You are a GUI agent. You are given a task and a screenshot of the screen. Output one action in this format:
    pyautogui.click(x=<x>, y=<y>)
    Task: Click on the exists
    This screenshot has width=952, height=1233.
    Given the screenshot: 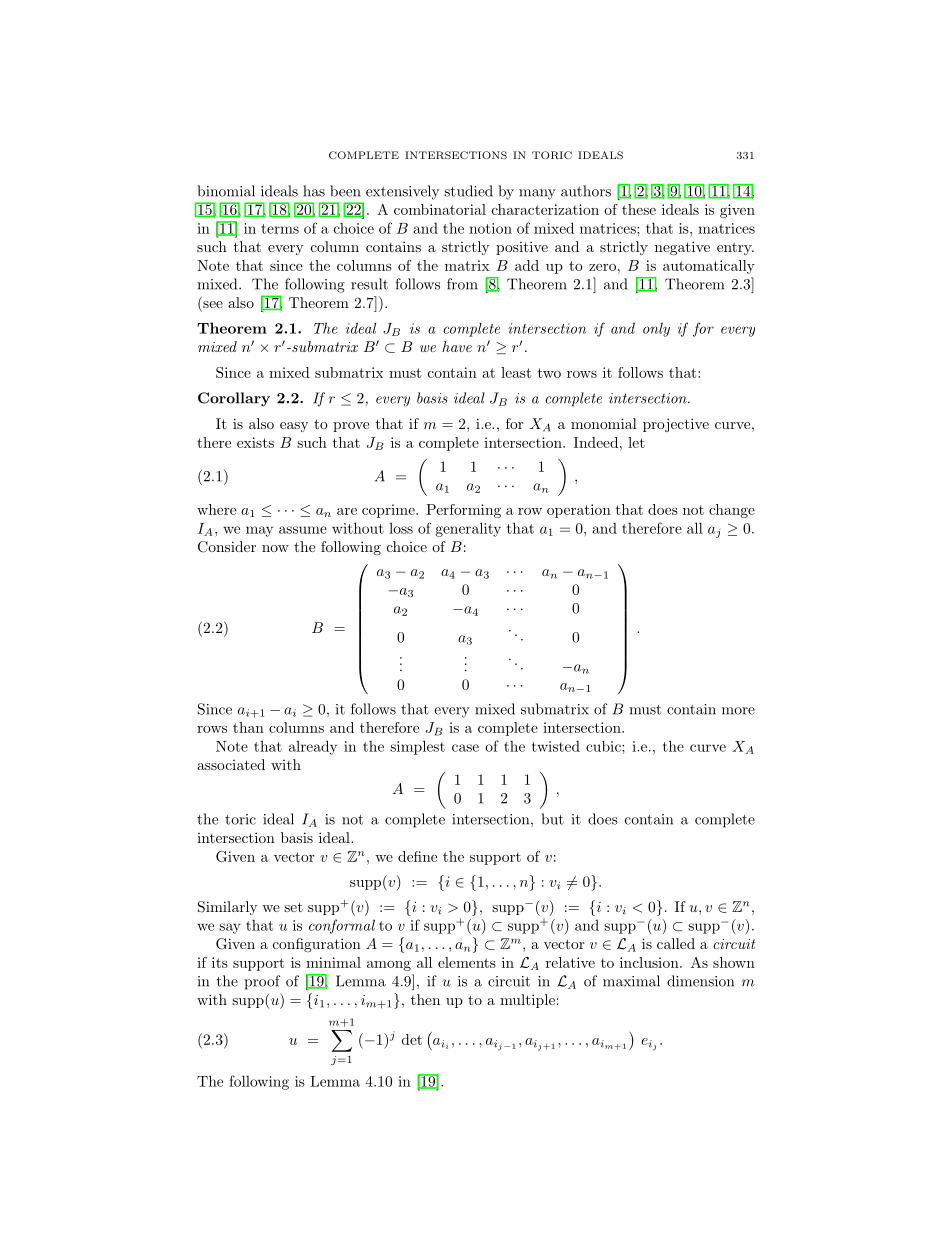 What is the action you would take?
    pyautogui.click(x=255, y=442)
